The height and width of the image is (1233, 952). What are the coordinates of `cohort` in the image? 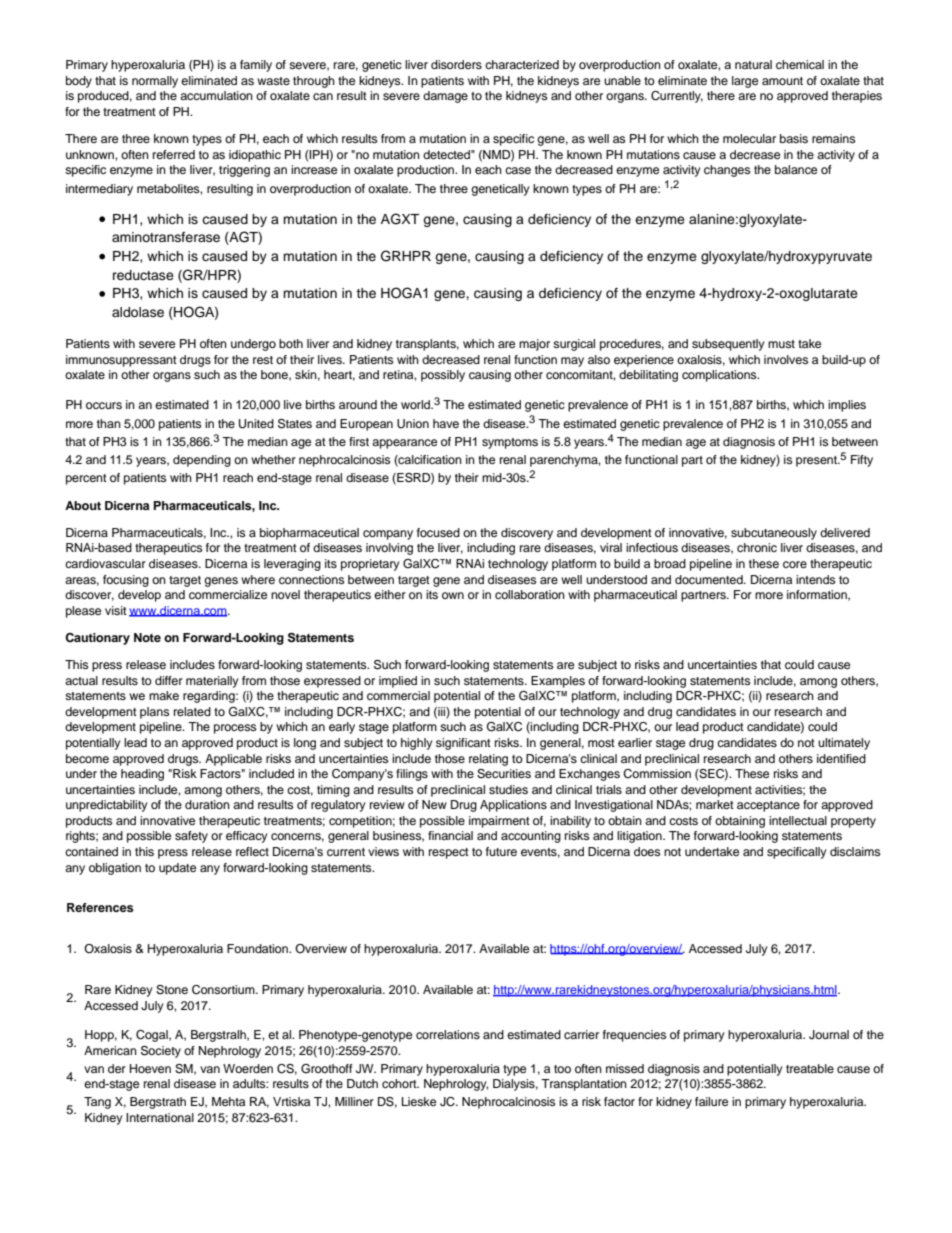 It's located at (400, 1083).
